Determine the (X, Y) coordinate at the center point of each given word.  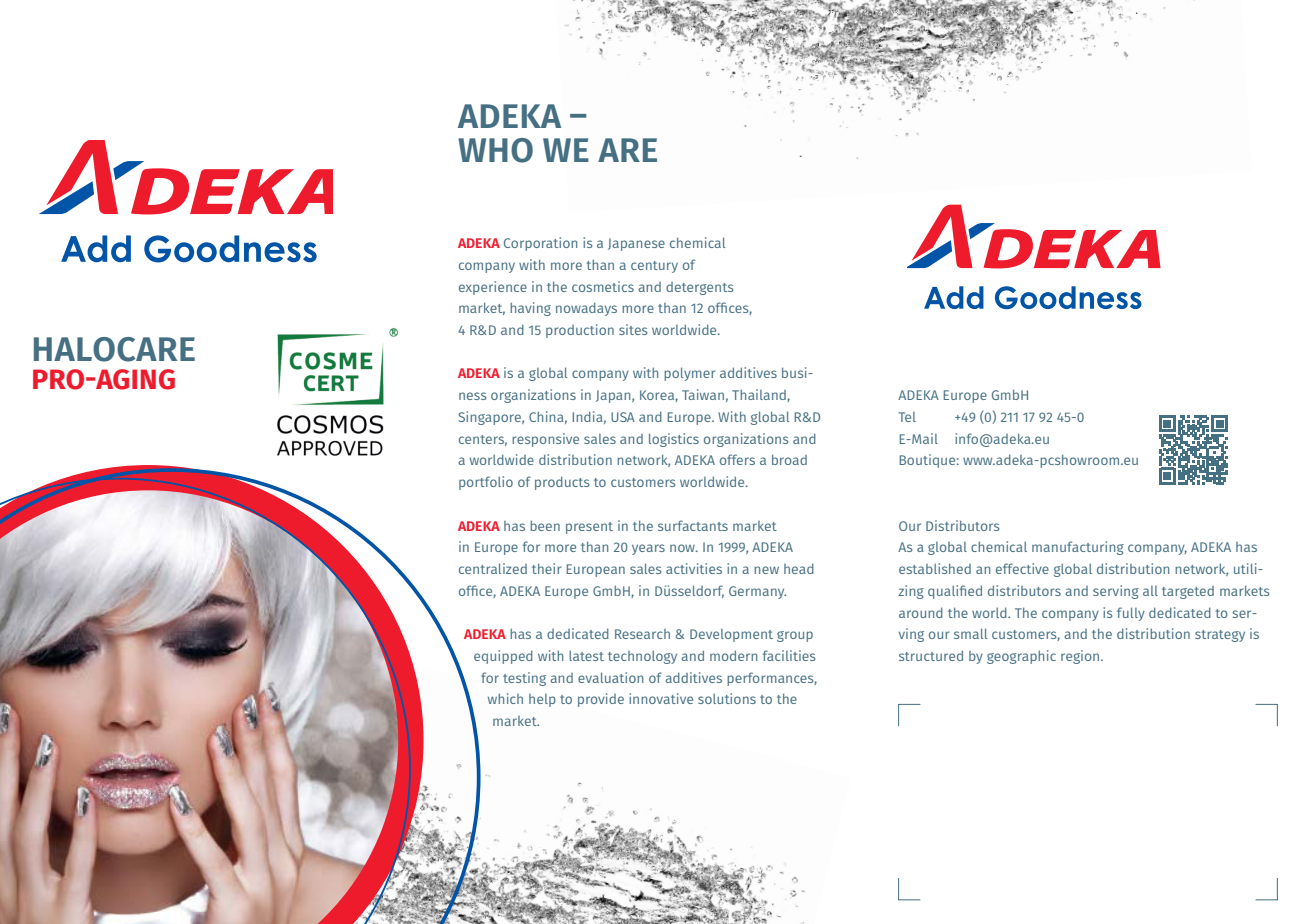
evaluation (610, 677)
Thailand (760, 395)
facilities (789, 655)
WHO (495, 150)
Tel (907, 417)
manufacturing (1078, 548)
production (580, 331)
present (589, 528)
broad (789, 459)
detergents (699, 288)
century (654, 267)
